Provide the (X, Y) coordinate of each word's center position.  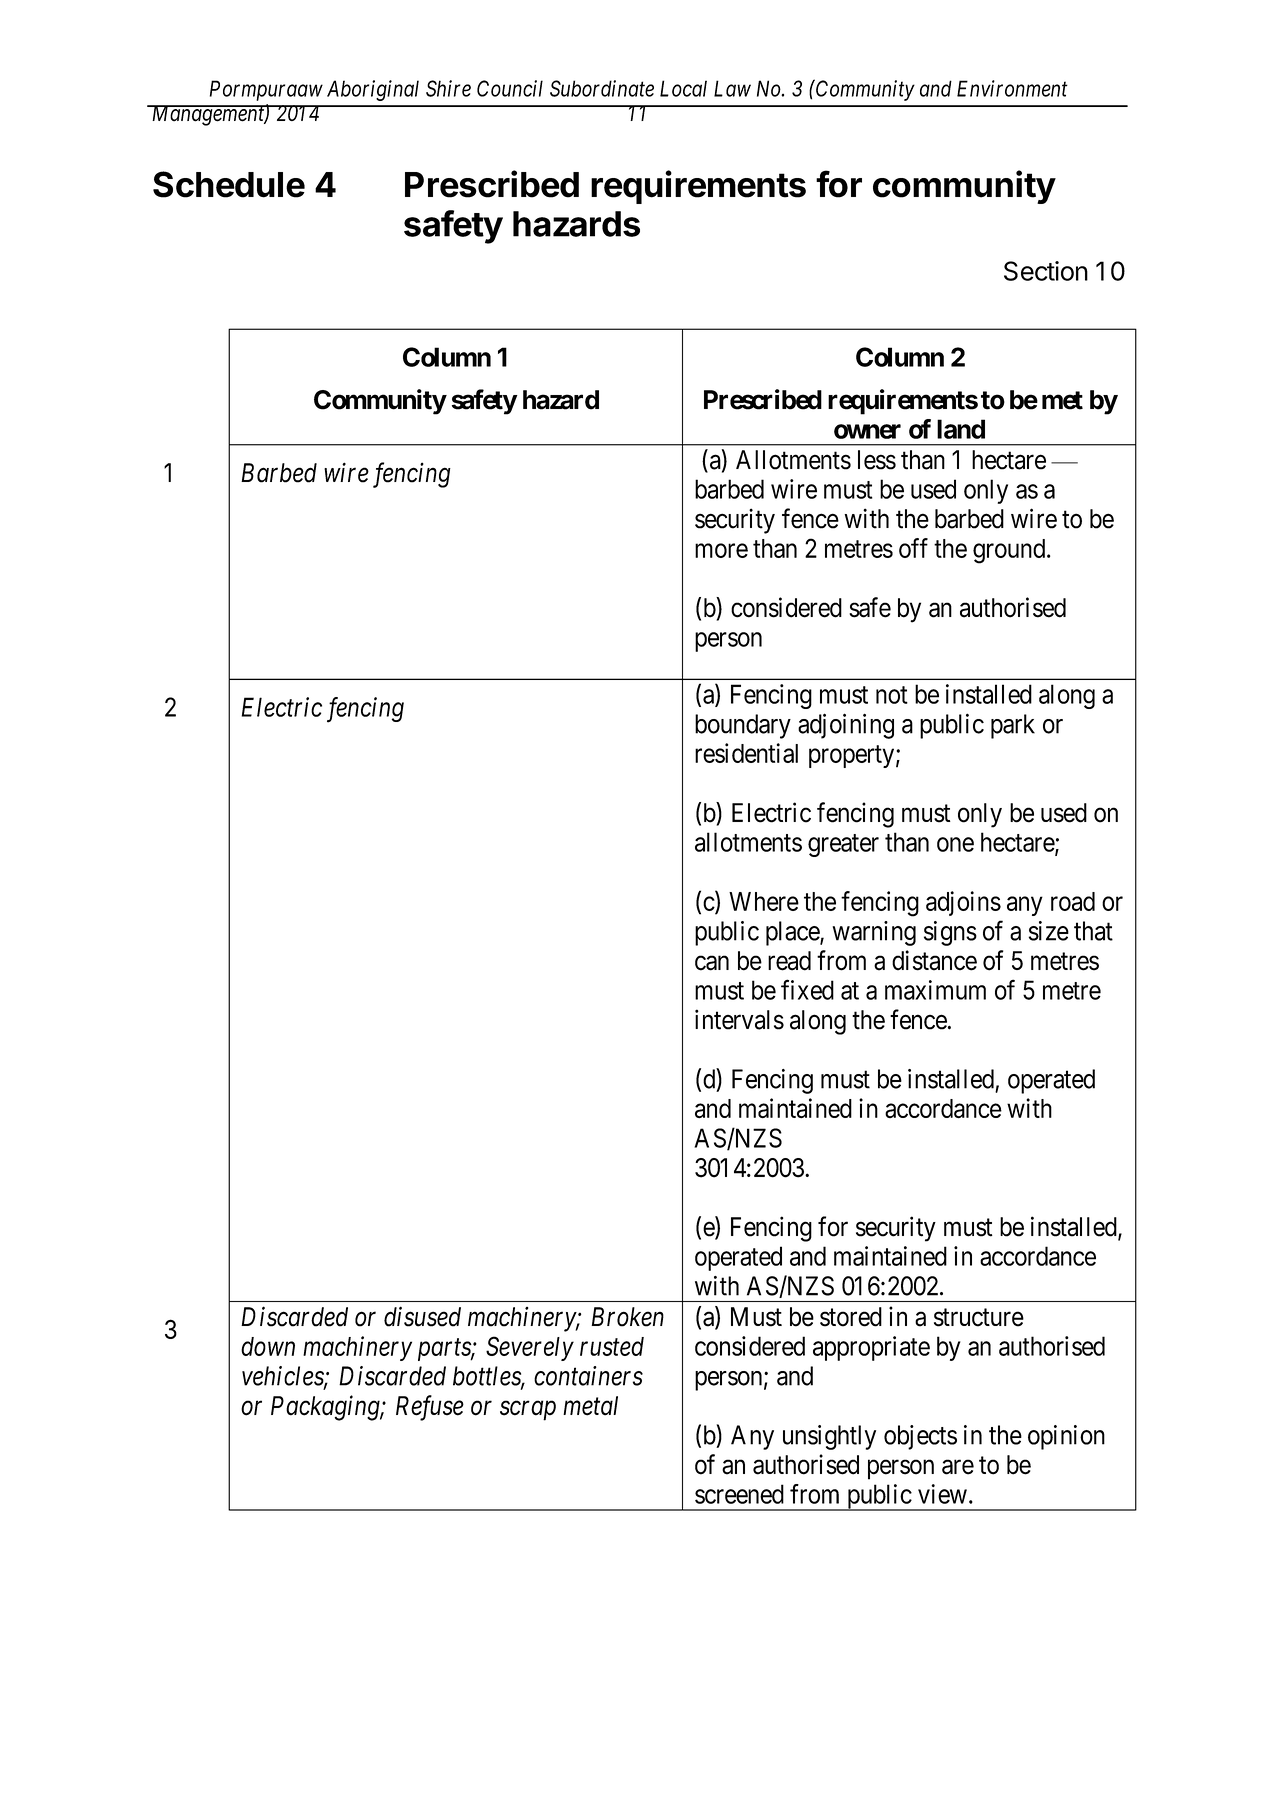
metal (590, 1406)
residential (746, 753)
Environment (1012, 88)
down (268, 1346)
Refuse (430, 1408)
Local (683, 88)
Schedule (229, 184)
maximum (935, 990)
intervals (739, 1019)
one (955, 844)
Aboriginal (373, 90)
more (721, 550)
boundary (743, 726)
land (961, 429)
